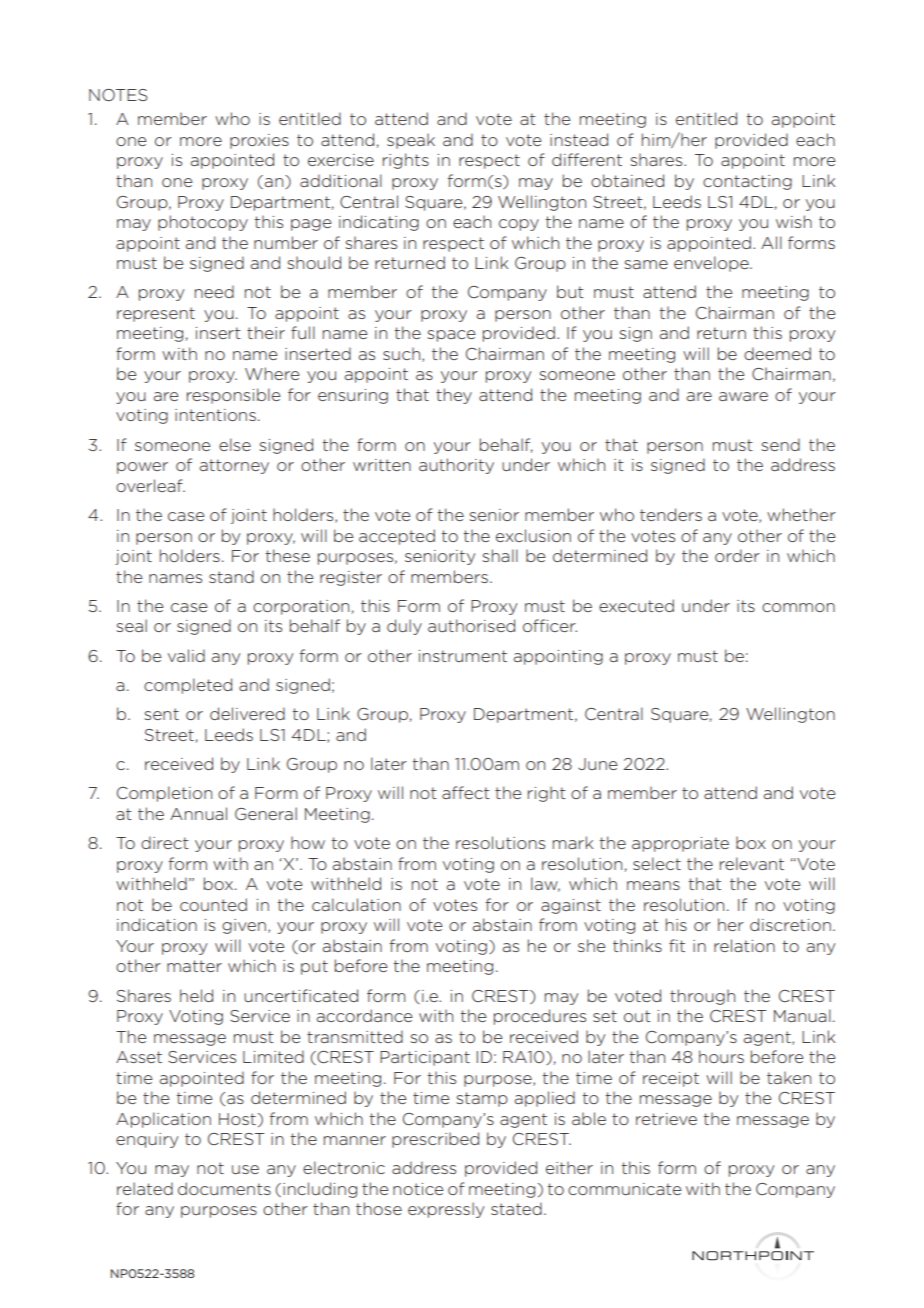 The height and width of the image is (1308, 924). I want to click on proxies, so click(259, 141).
